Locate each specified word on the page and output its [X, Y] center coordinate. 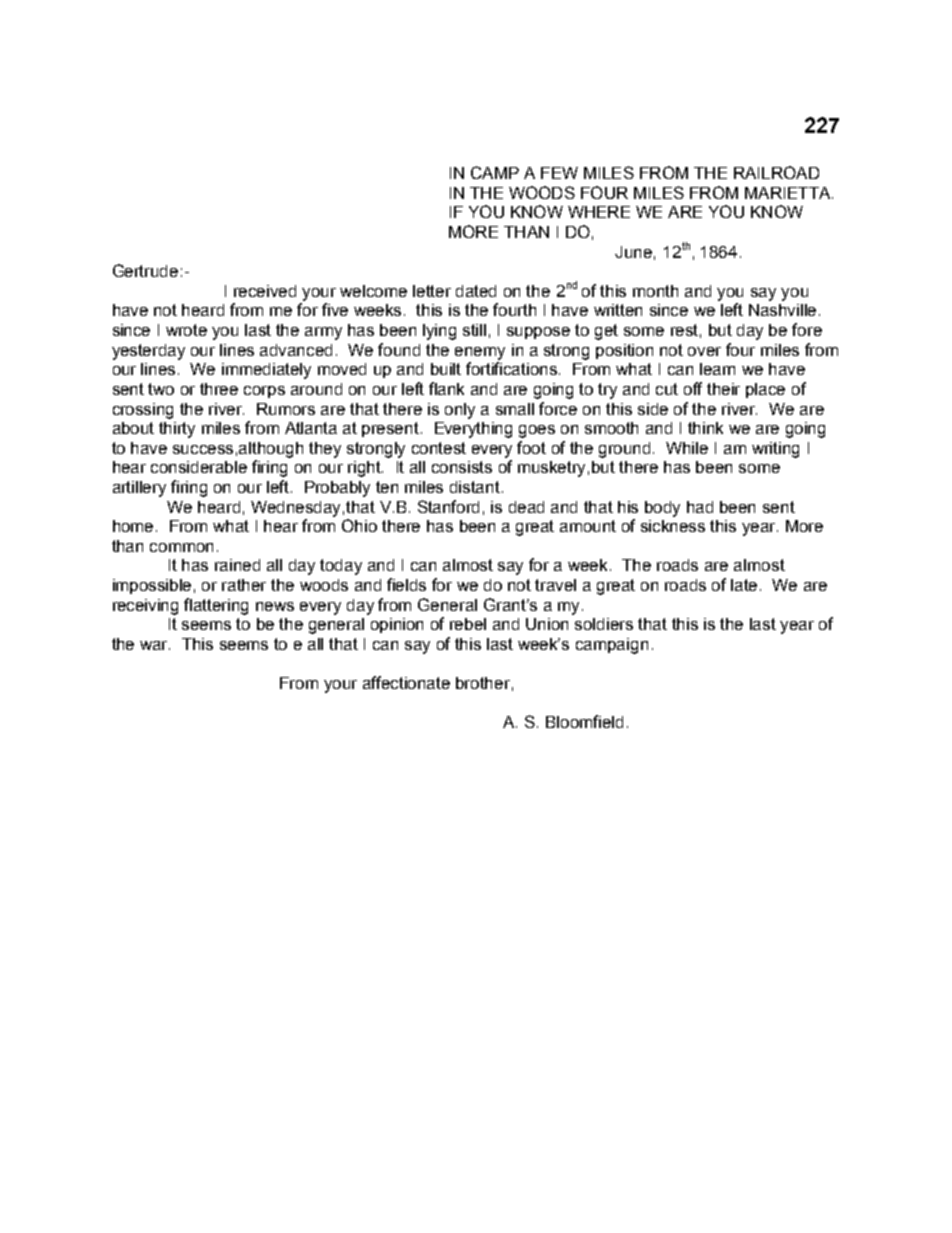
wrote [186, 330]
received [265, 291]
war [155, 645]
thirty [177, 430]
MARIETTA [789, 193]
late [746, 585]
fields [406, 584]
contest [439, 448]
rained [237, 565]
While [687, 448]
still [474, 330]
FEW [559, 173]
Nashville [784, 310]
